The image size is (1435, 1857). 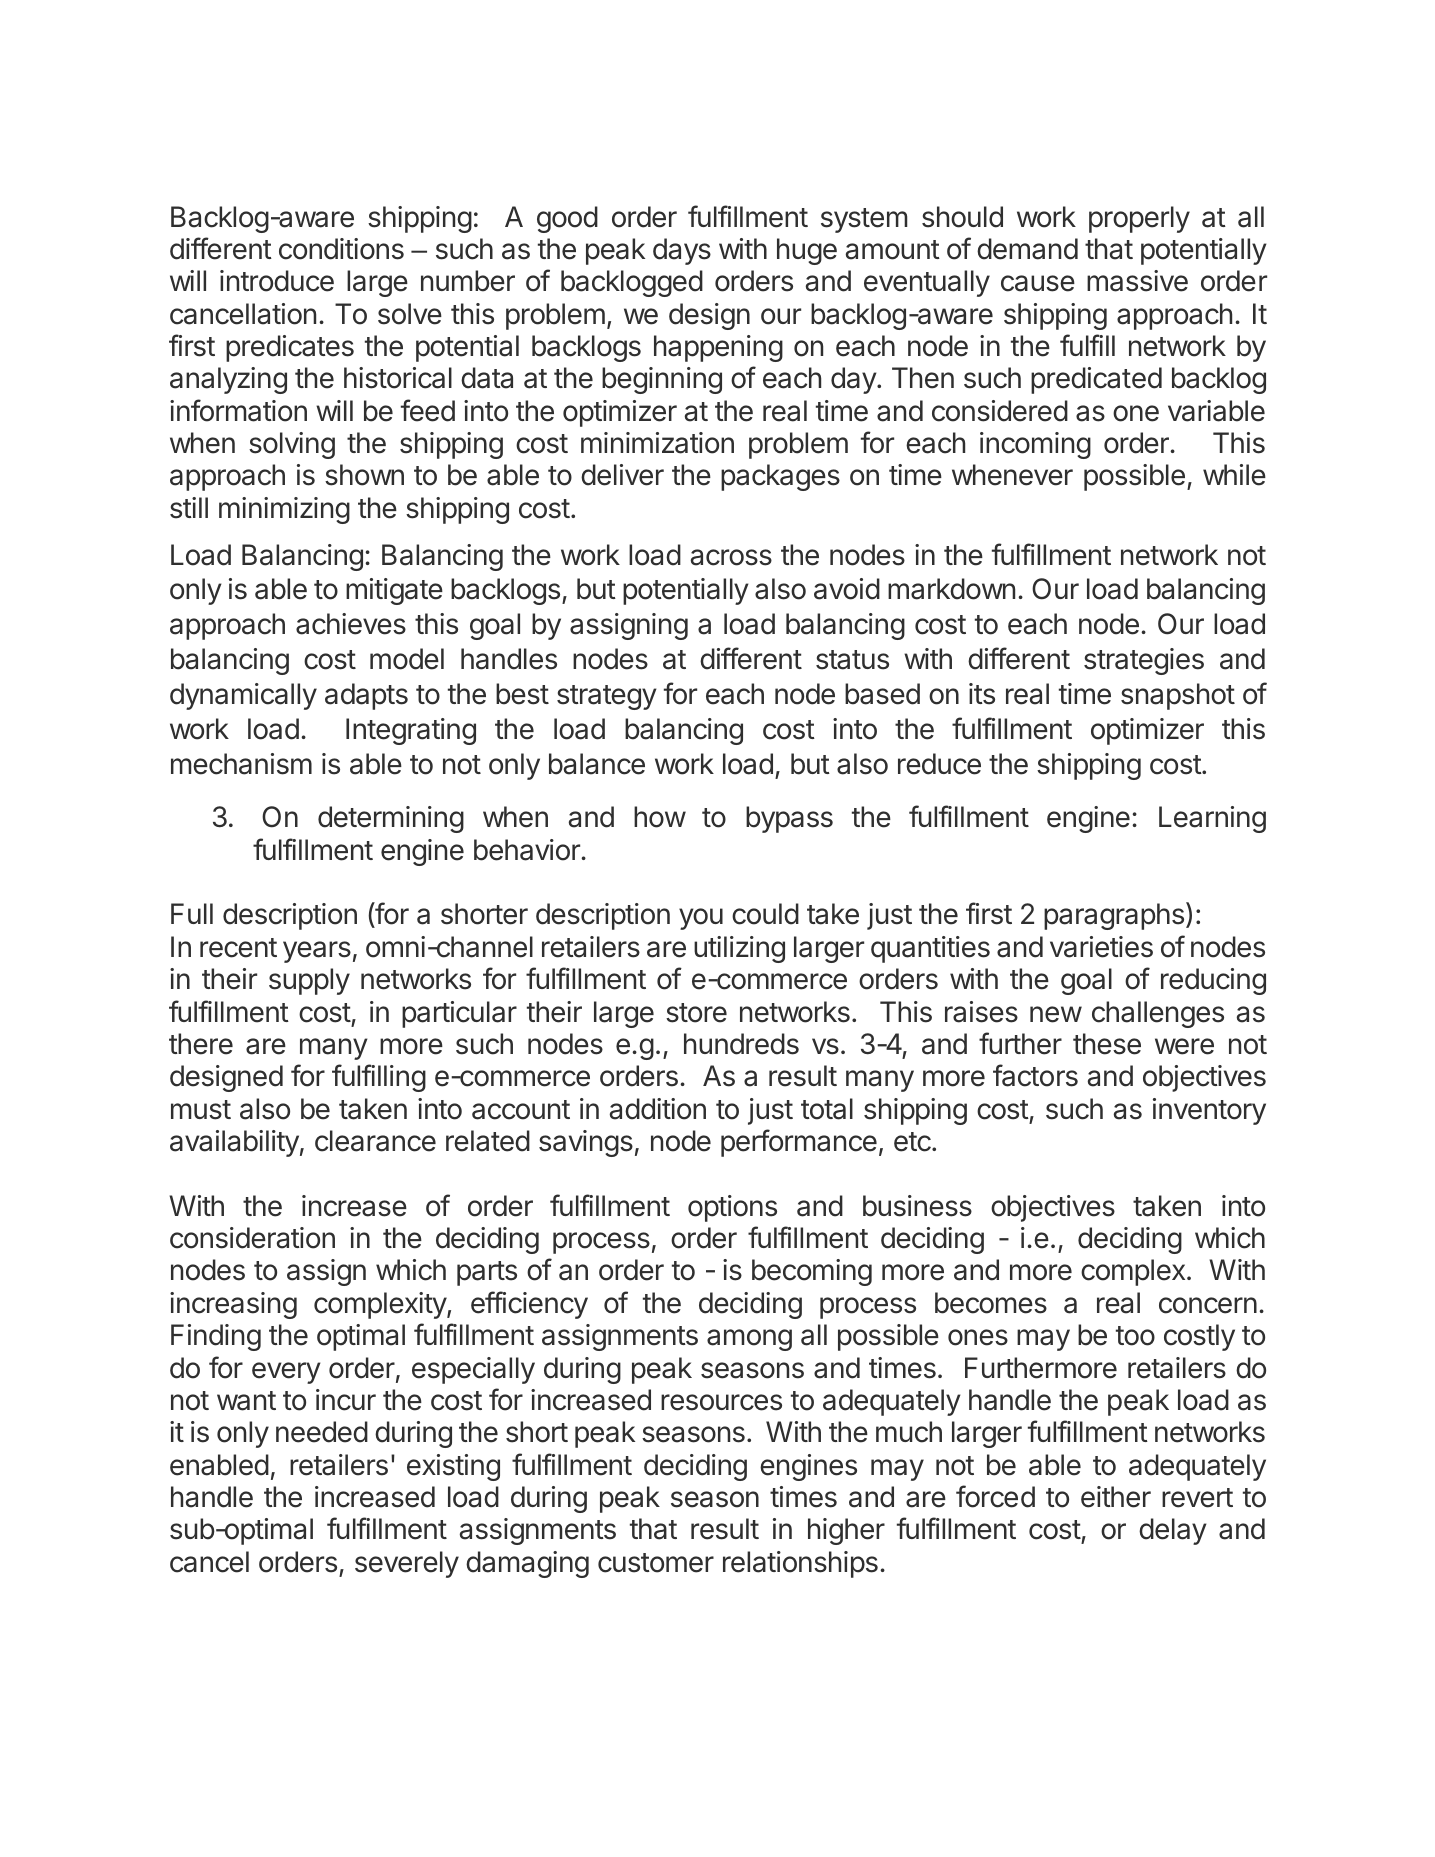 What do you see at coordinates (607, 697) in the document?
I see `strategy` at bounding box center [607, 697].
